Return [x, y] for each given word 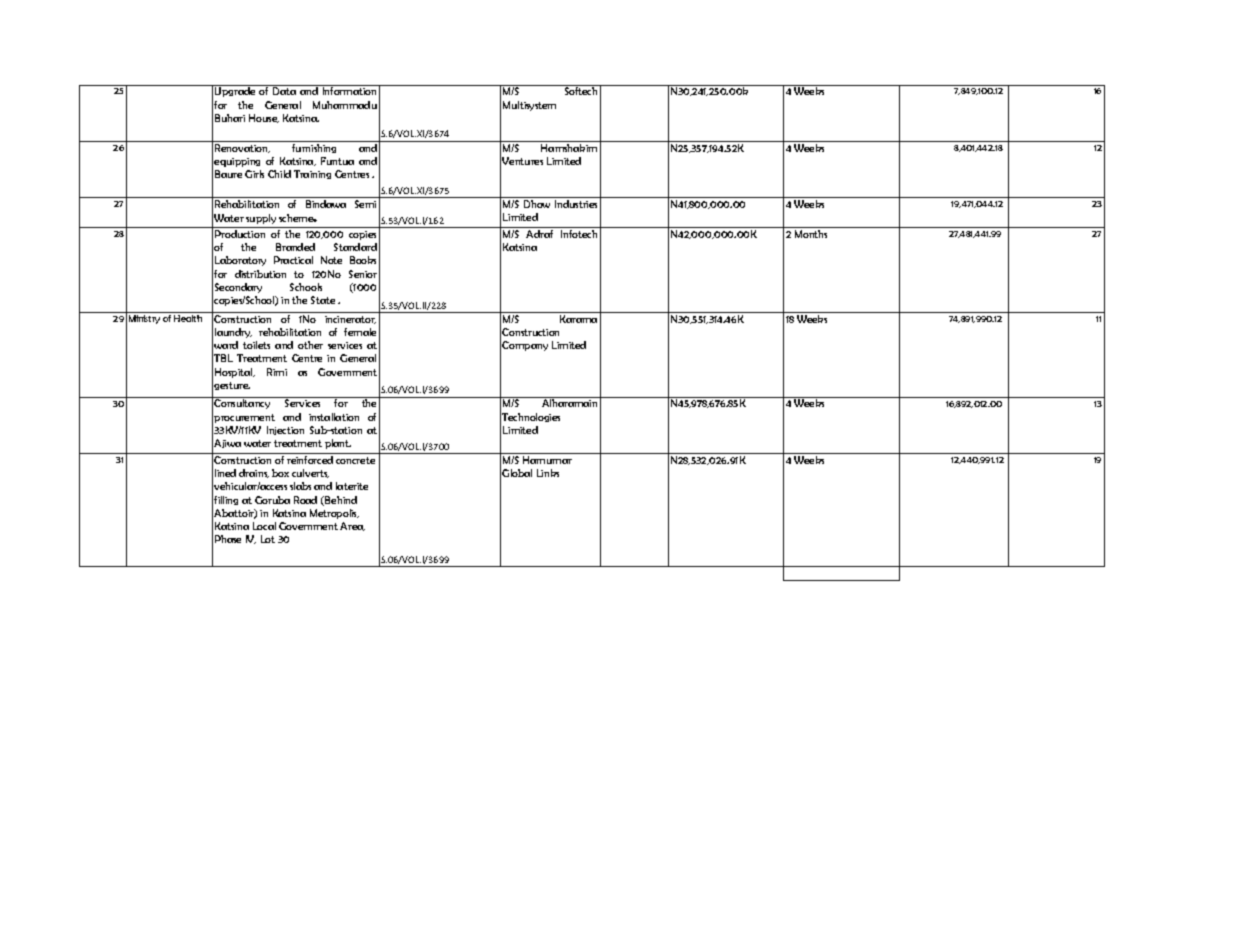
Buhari [230, 118]
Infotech [579, 234]
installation [334, 417]
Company [525, 346]
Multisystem [529, 106]
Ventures [522, 161]
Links [548, 473]
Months [811, 234]
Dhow [537, 204]
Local [264, 526]
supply [261, 219]
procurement [244, 418]
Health [188, 318]
